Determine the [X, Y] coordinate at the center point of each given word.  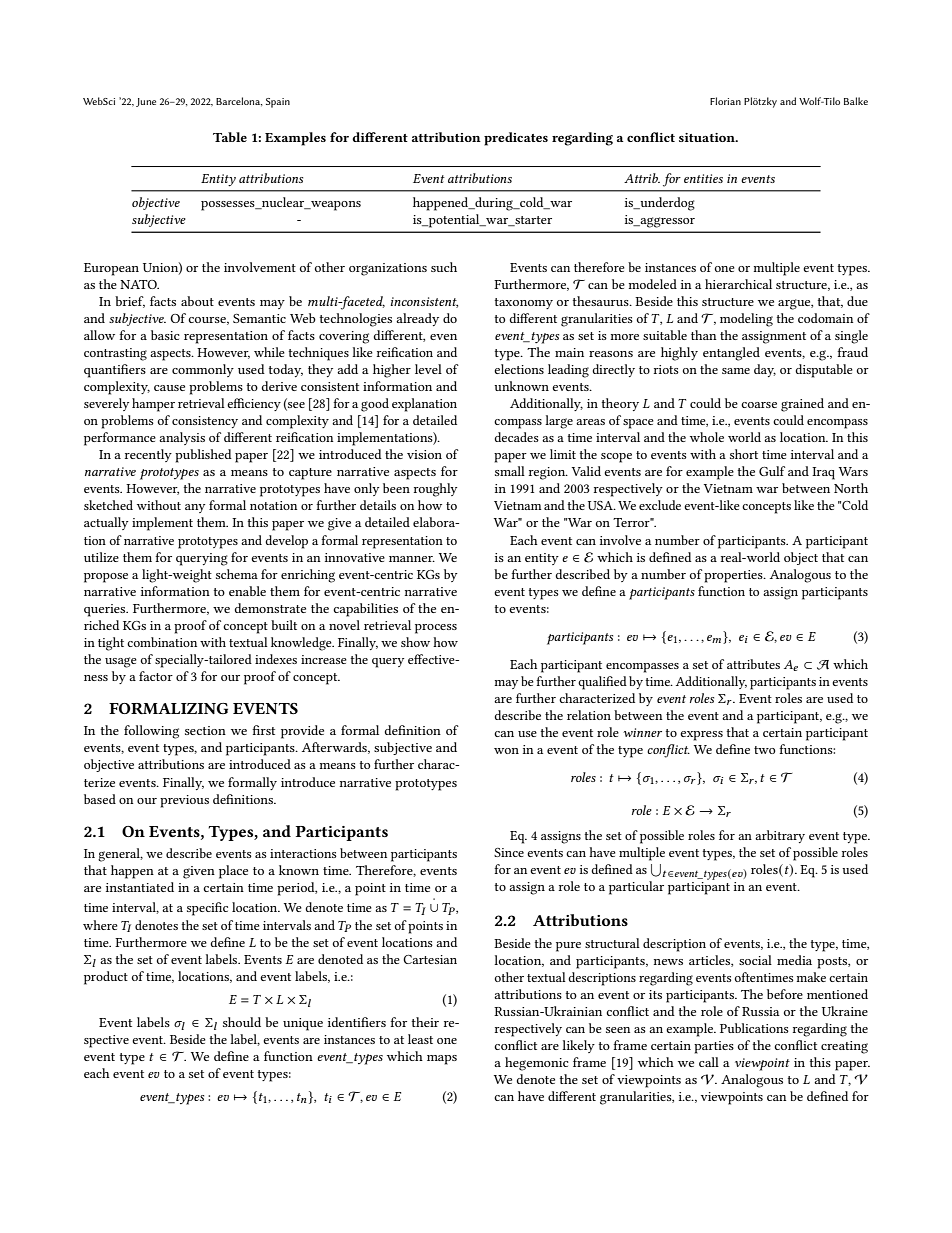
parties [714, 1047]
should [242, 1022]
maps [442, 1060]
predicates [516, 139]
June [146, 102]
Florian [725, 101]
